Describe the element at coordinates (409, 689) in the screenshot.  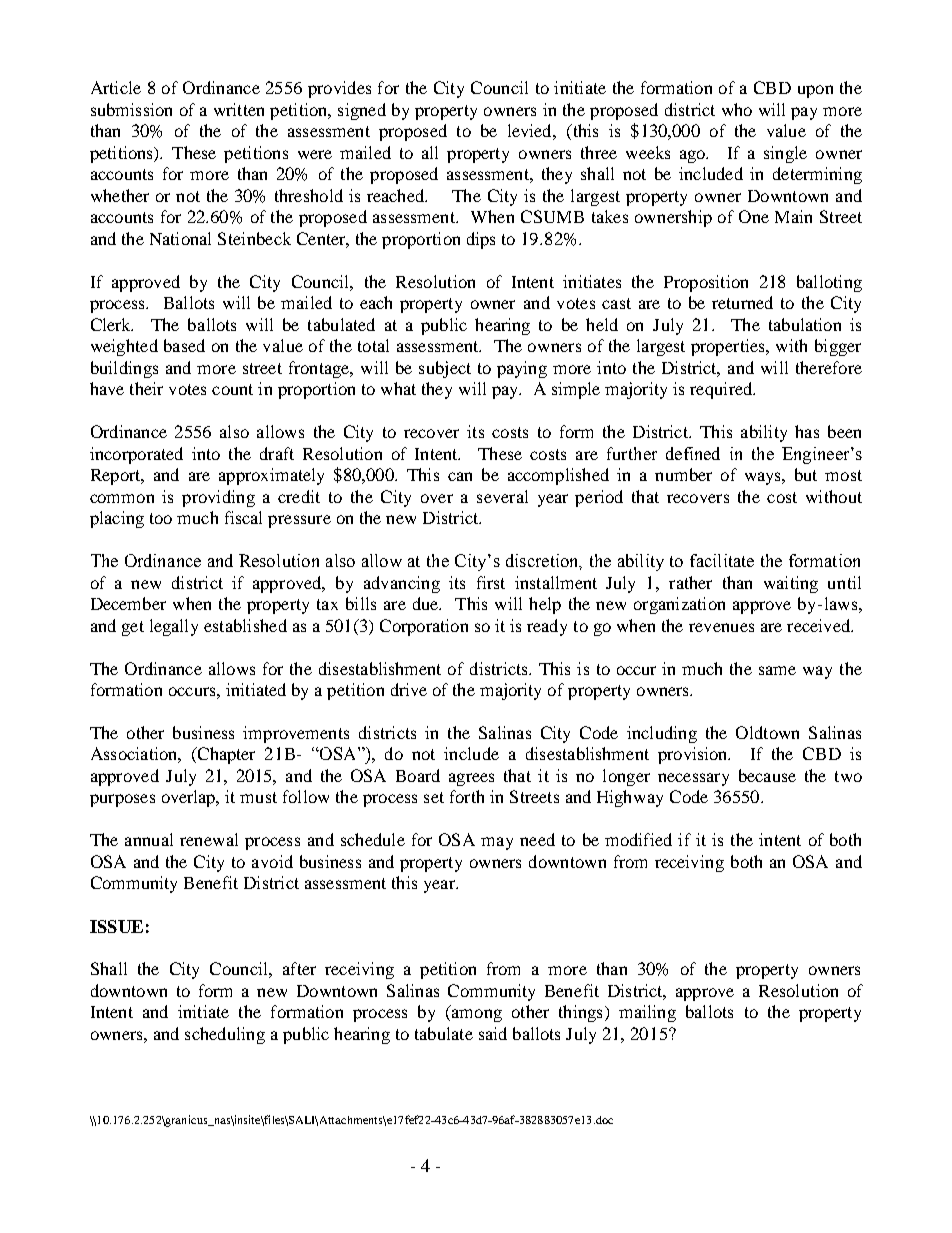
I see `drive` at that location.
